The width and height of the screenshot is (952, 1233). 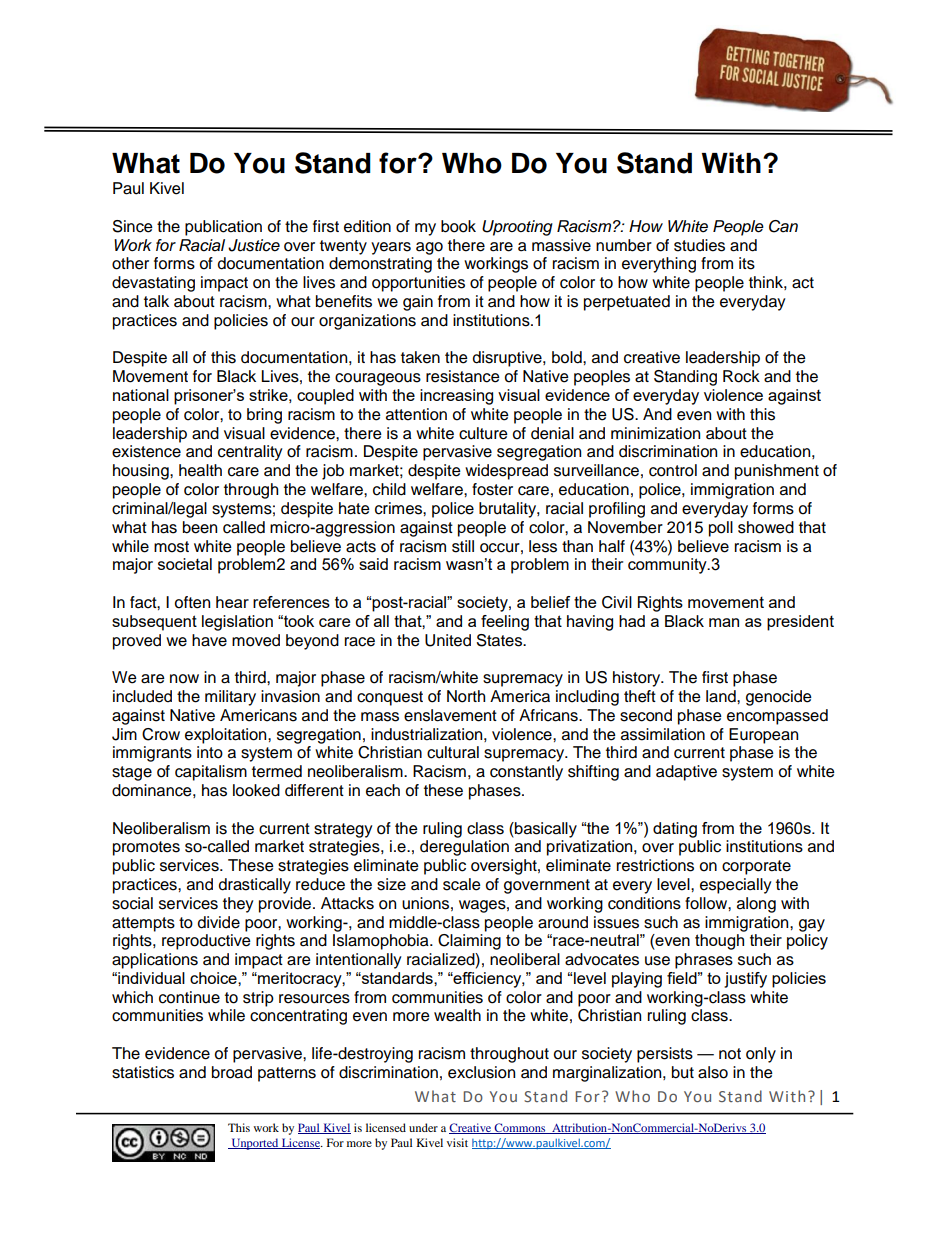 What do you see at coordinates (429, 248) in the screenshot?
I see `ago` at bounding box center [429, 248].
